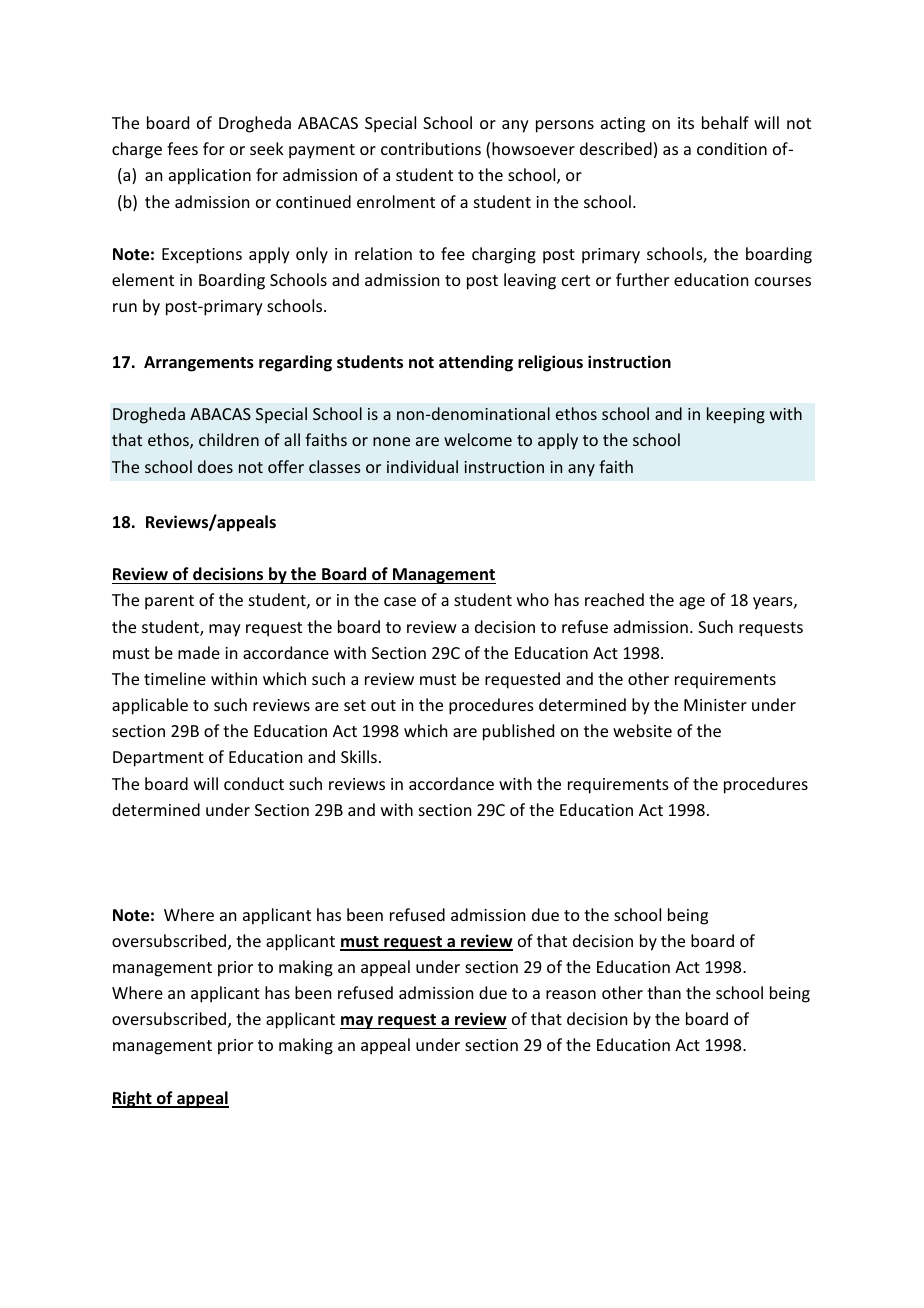 The height and width of the image is (1308, 924). I want to click on parent, so click(169, 602).
